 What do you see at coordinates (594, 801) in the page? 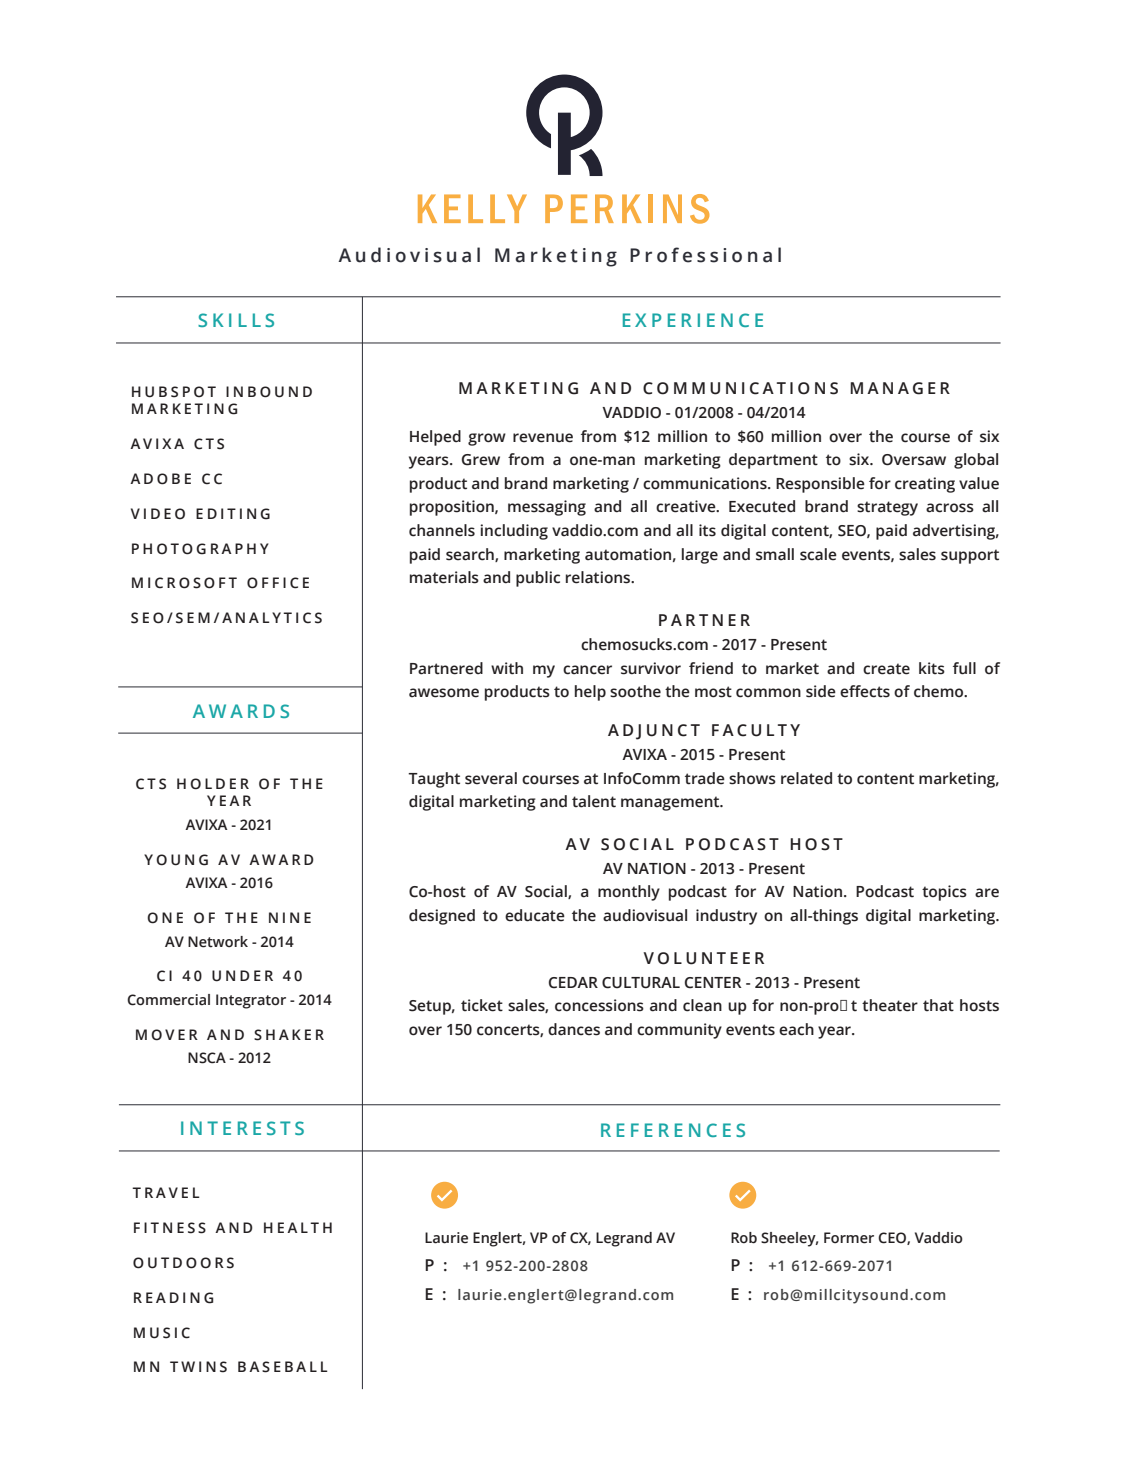
I see `talent` at bounding box center [594, 801].
